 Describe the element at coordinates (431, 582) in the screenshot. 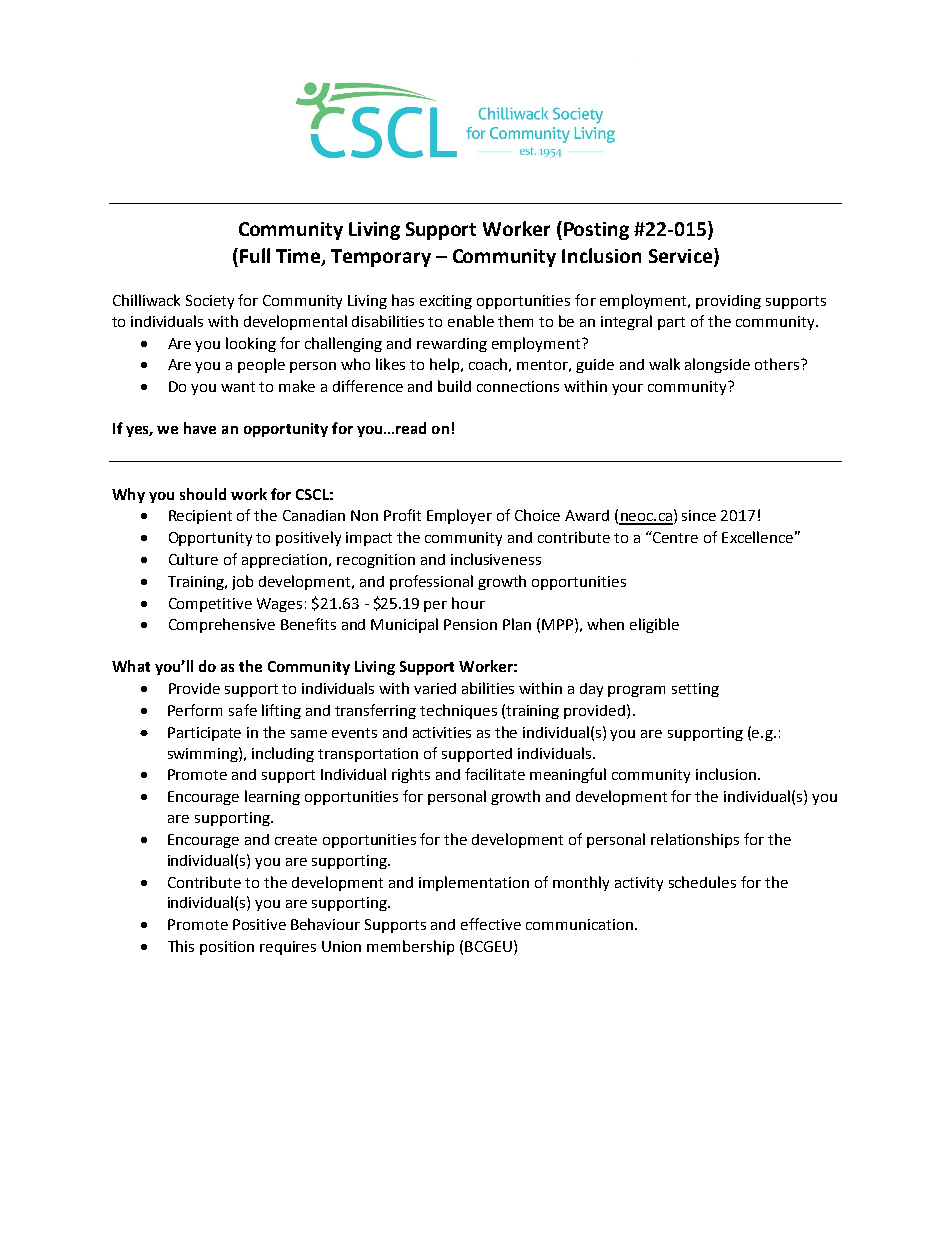

I see `professional` at that location.
